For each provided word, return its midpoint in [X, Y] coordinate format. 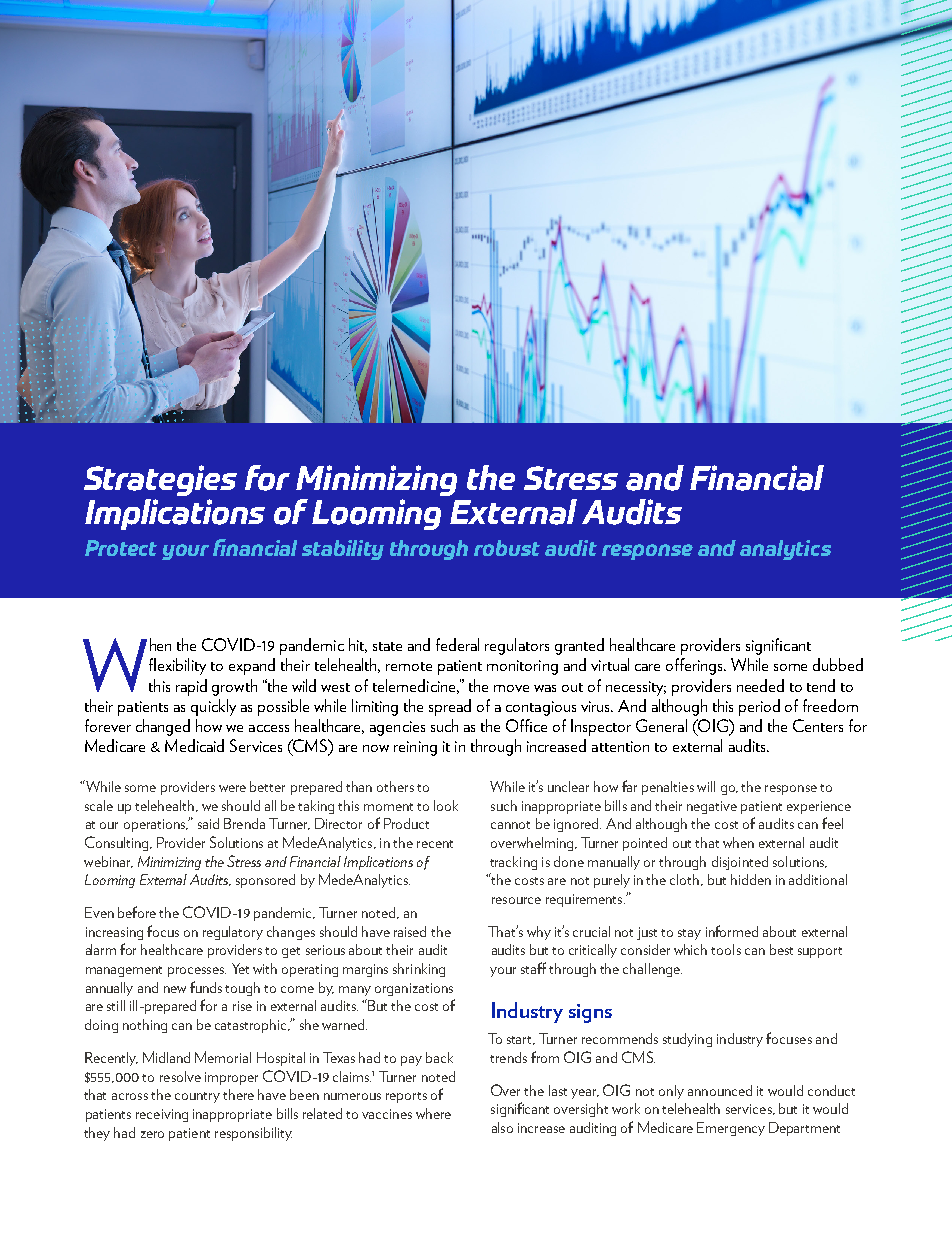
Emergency [731, 1129]
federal [457, 644]
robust [507, 548]
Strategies [160, 480]
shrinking [419, 970]
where [433, 1113]
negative [712, 807]
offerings [696, 666]
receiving [162, 1115]
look [446, 805]
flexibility [177, 666]
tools [726, 949]
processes [197, 972]
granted [579, 646]
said [208, 823]
